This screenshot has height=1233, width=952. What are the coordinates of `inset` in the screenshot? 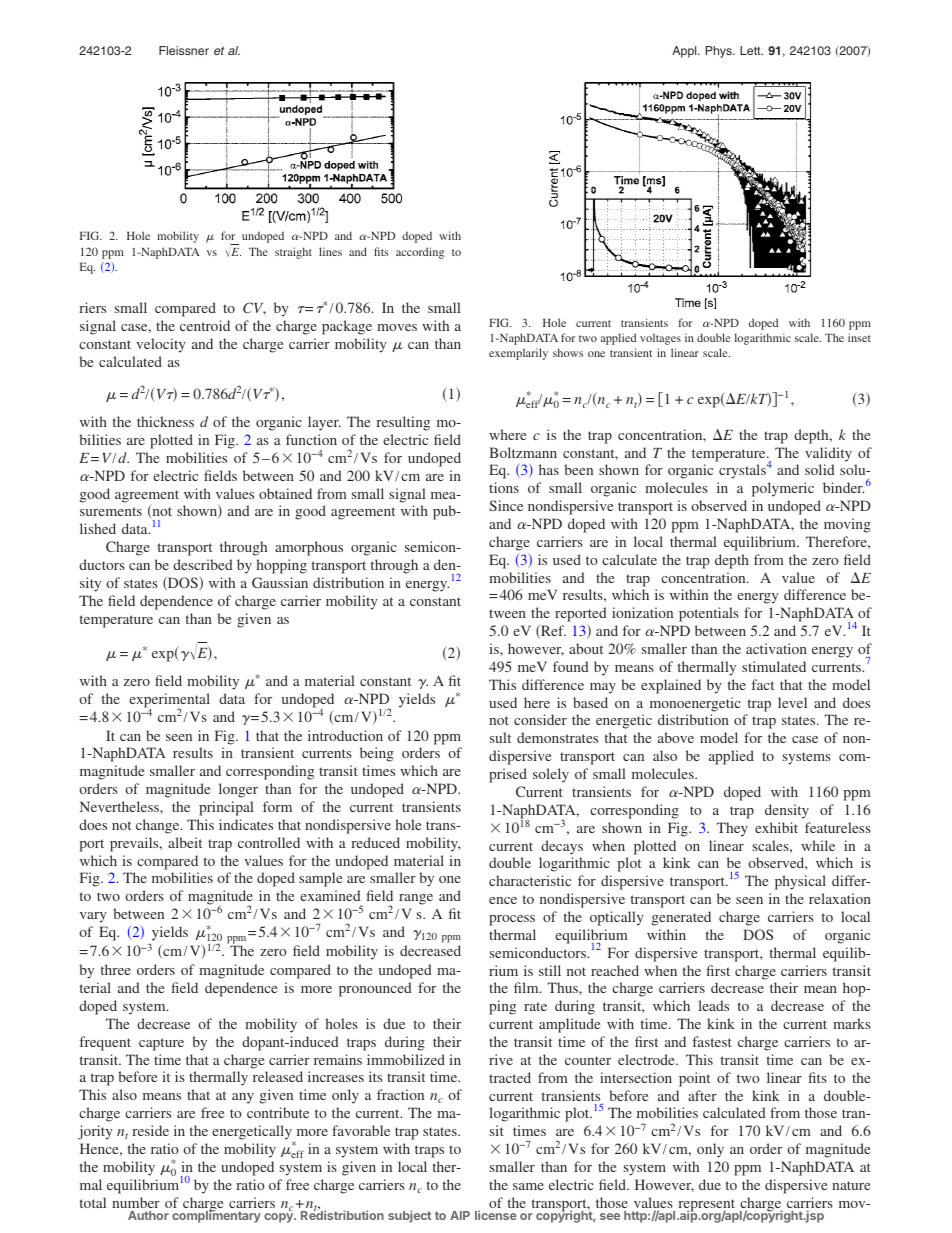 It's located at (859, 337).
